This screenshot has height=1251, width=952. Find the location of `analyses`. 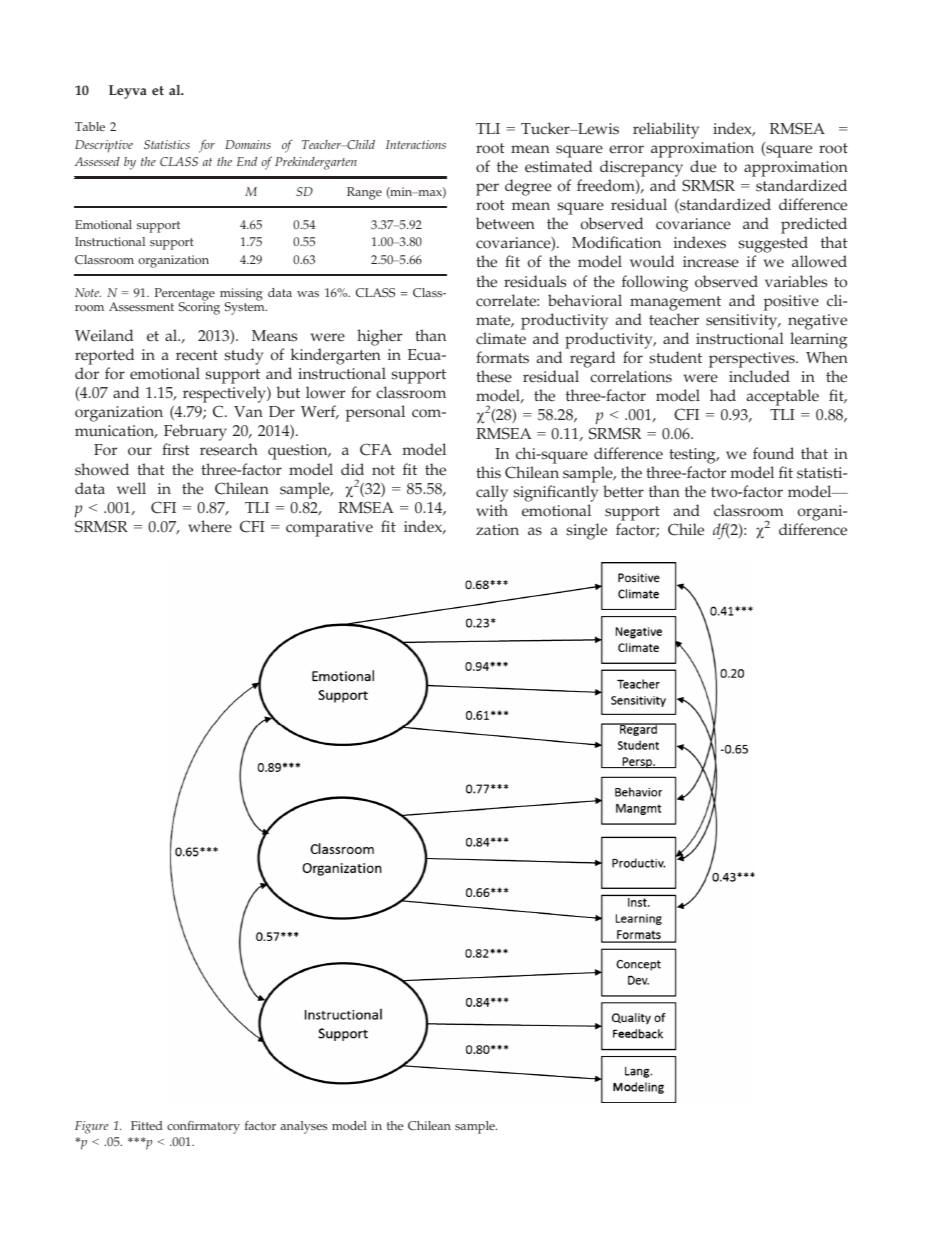

analyses is located at coordinates (303, 1127).
